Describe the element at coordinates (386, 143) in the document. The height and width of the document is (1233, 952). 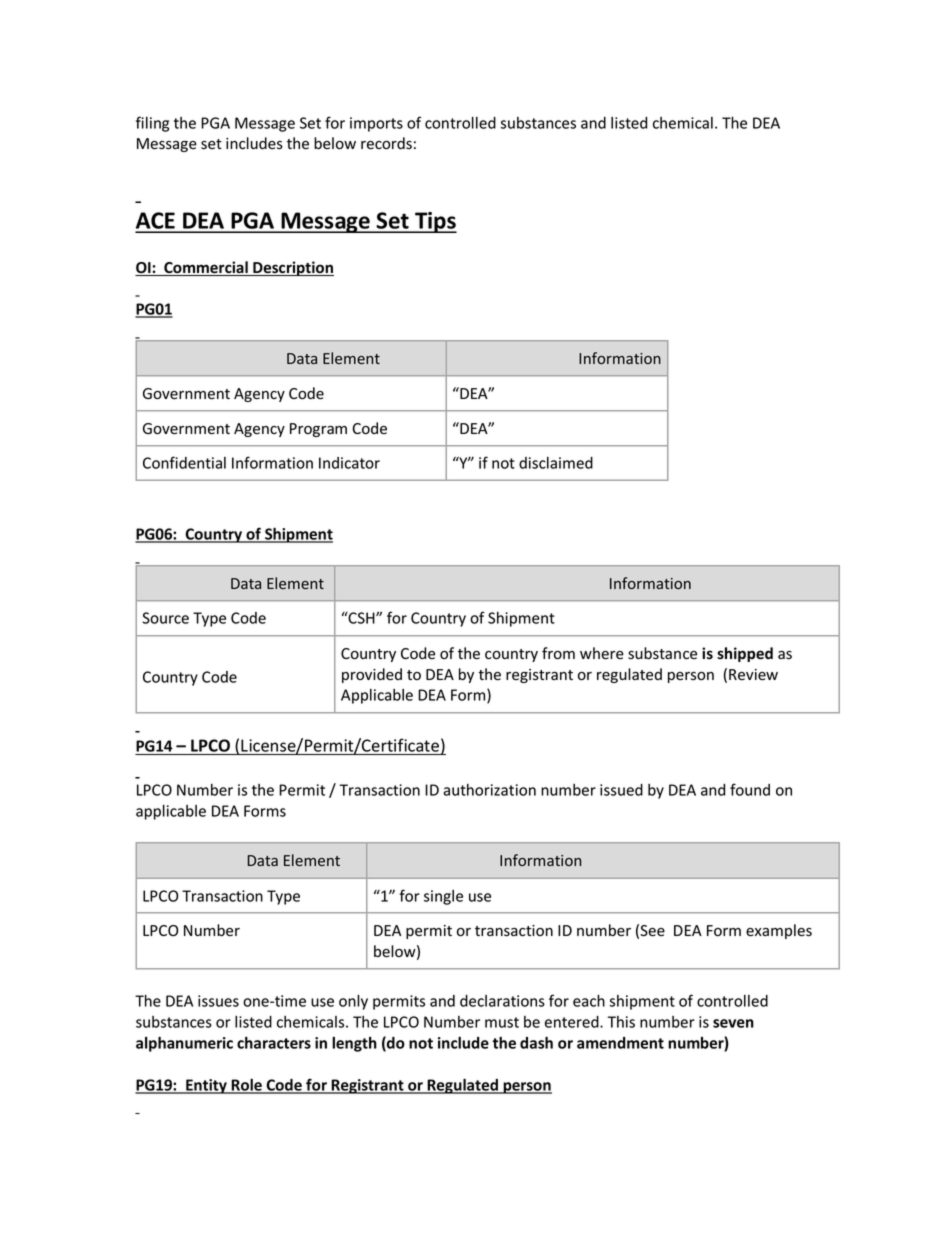
I see `records` at that location.
